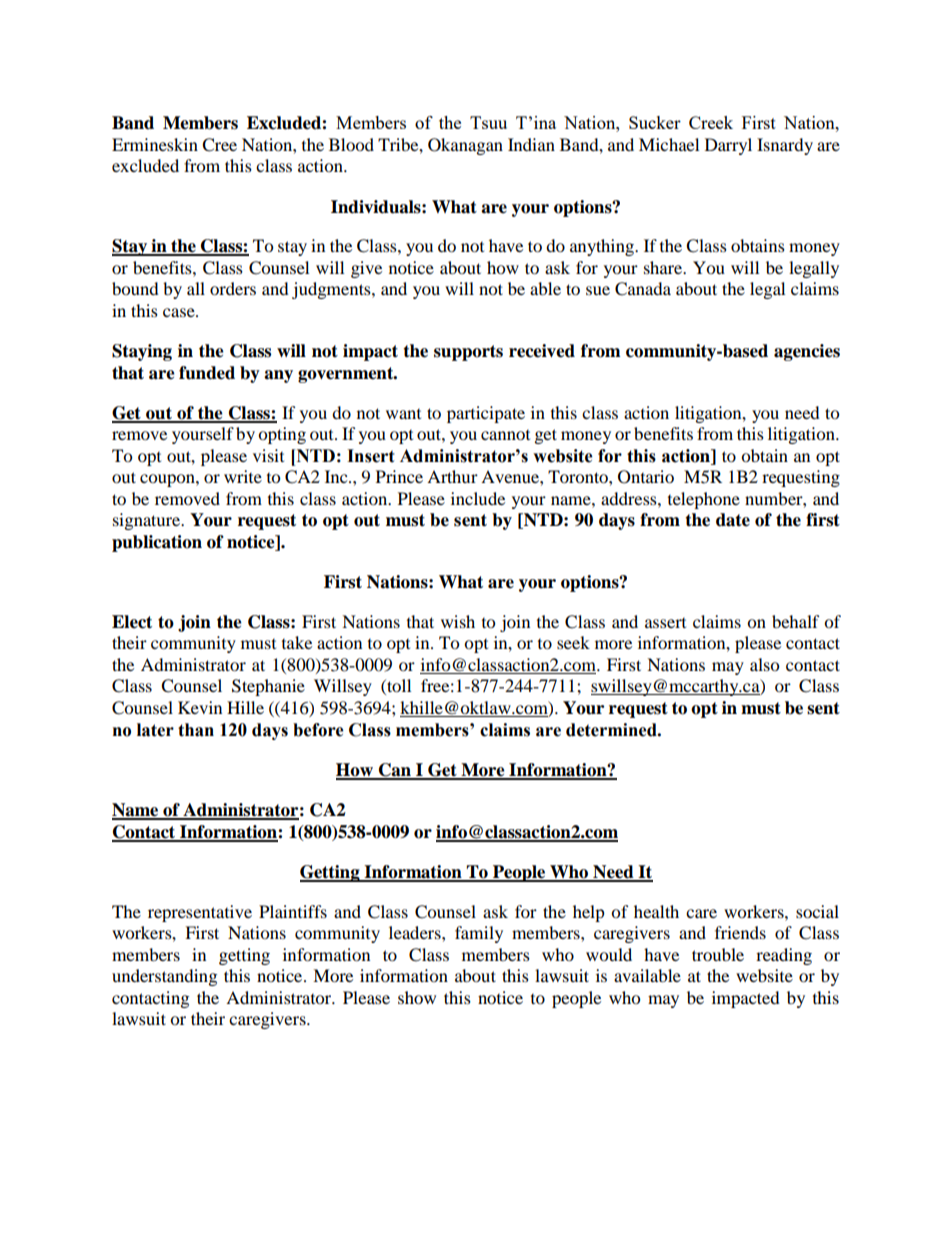  Describe the element at coordinates (478, 498) in the document. I see `include` at that location.
